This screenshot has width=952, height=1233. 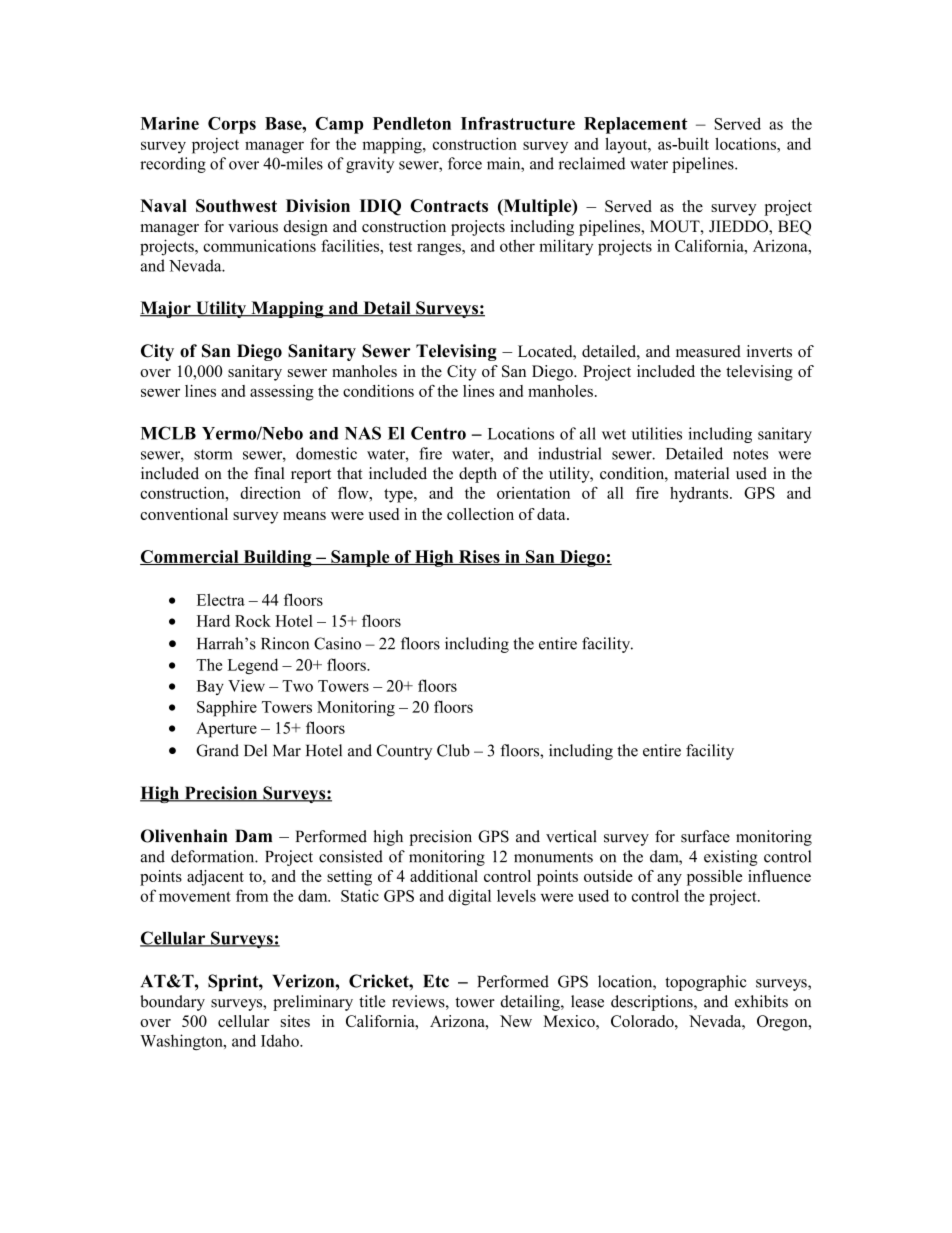 What do you see at coordinates (705, 836) in the screenshot?
I see `surface` at bounding box center [705, 836].
